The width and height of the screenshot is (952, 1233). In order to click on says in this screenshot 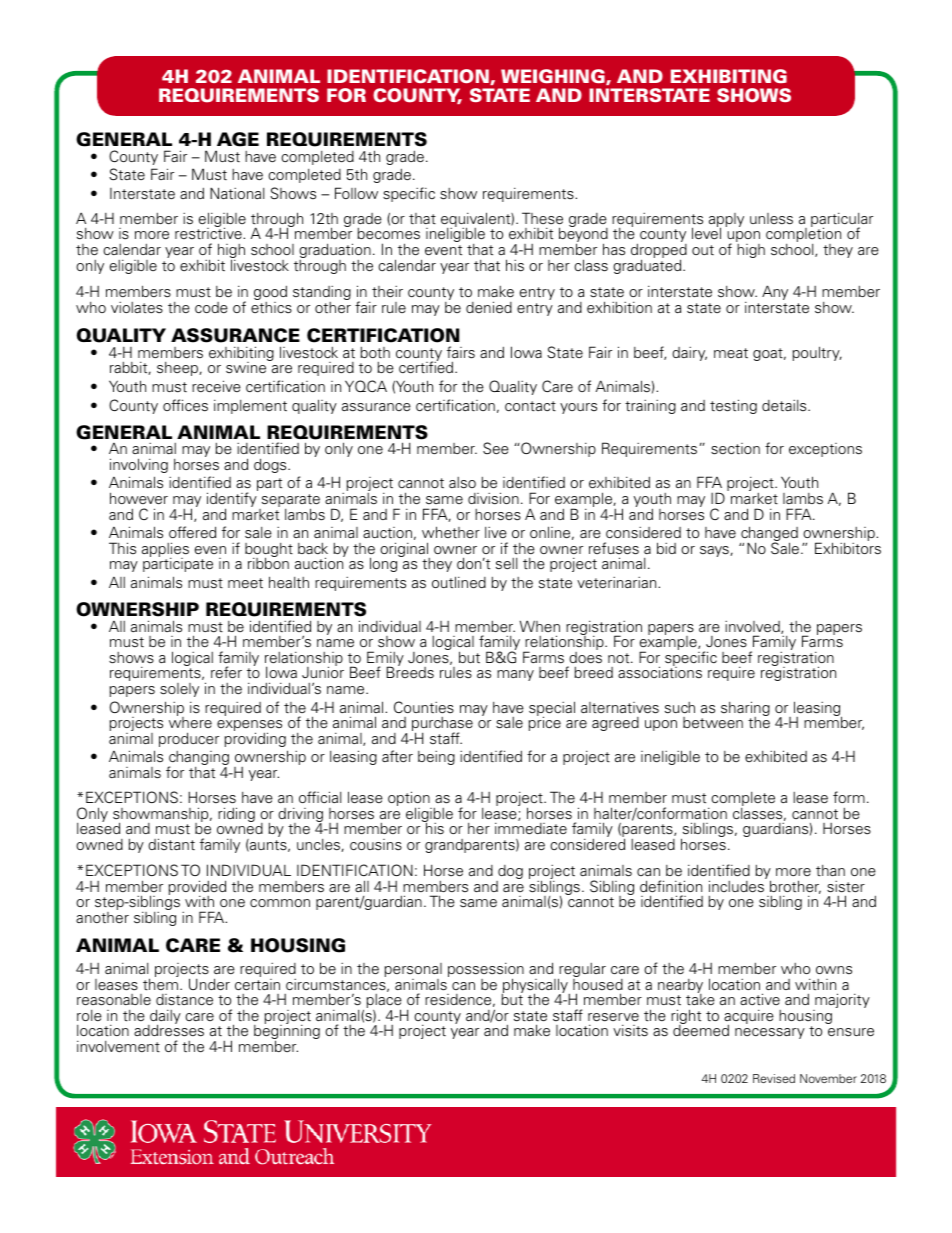, I will do `click(715, 551)`.
